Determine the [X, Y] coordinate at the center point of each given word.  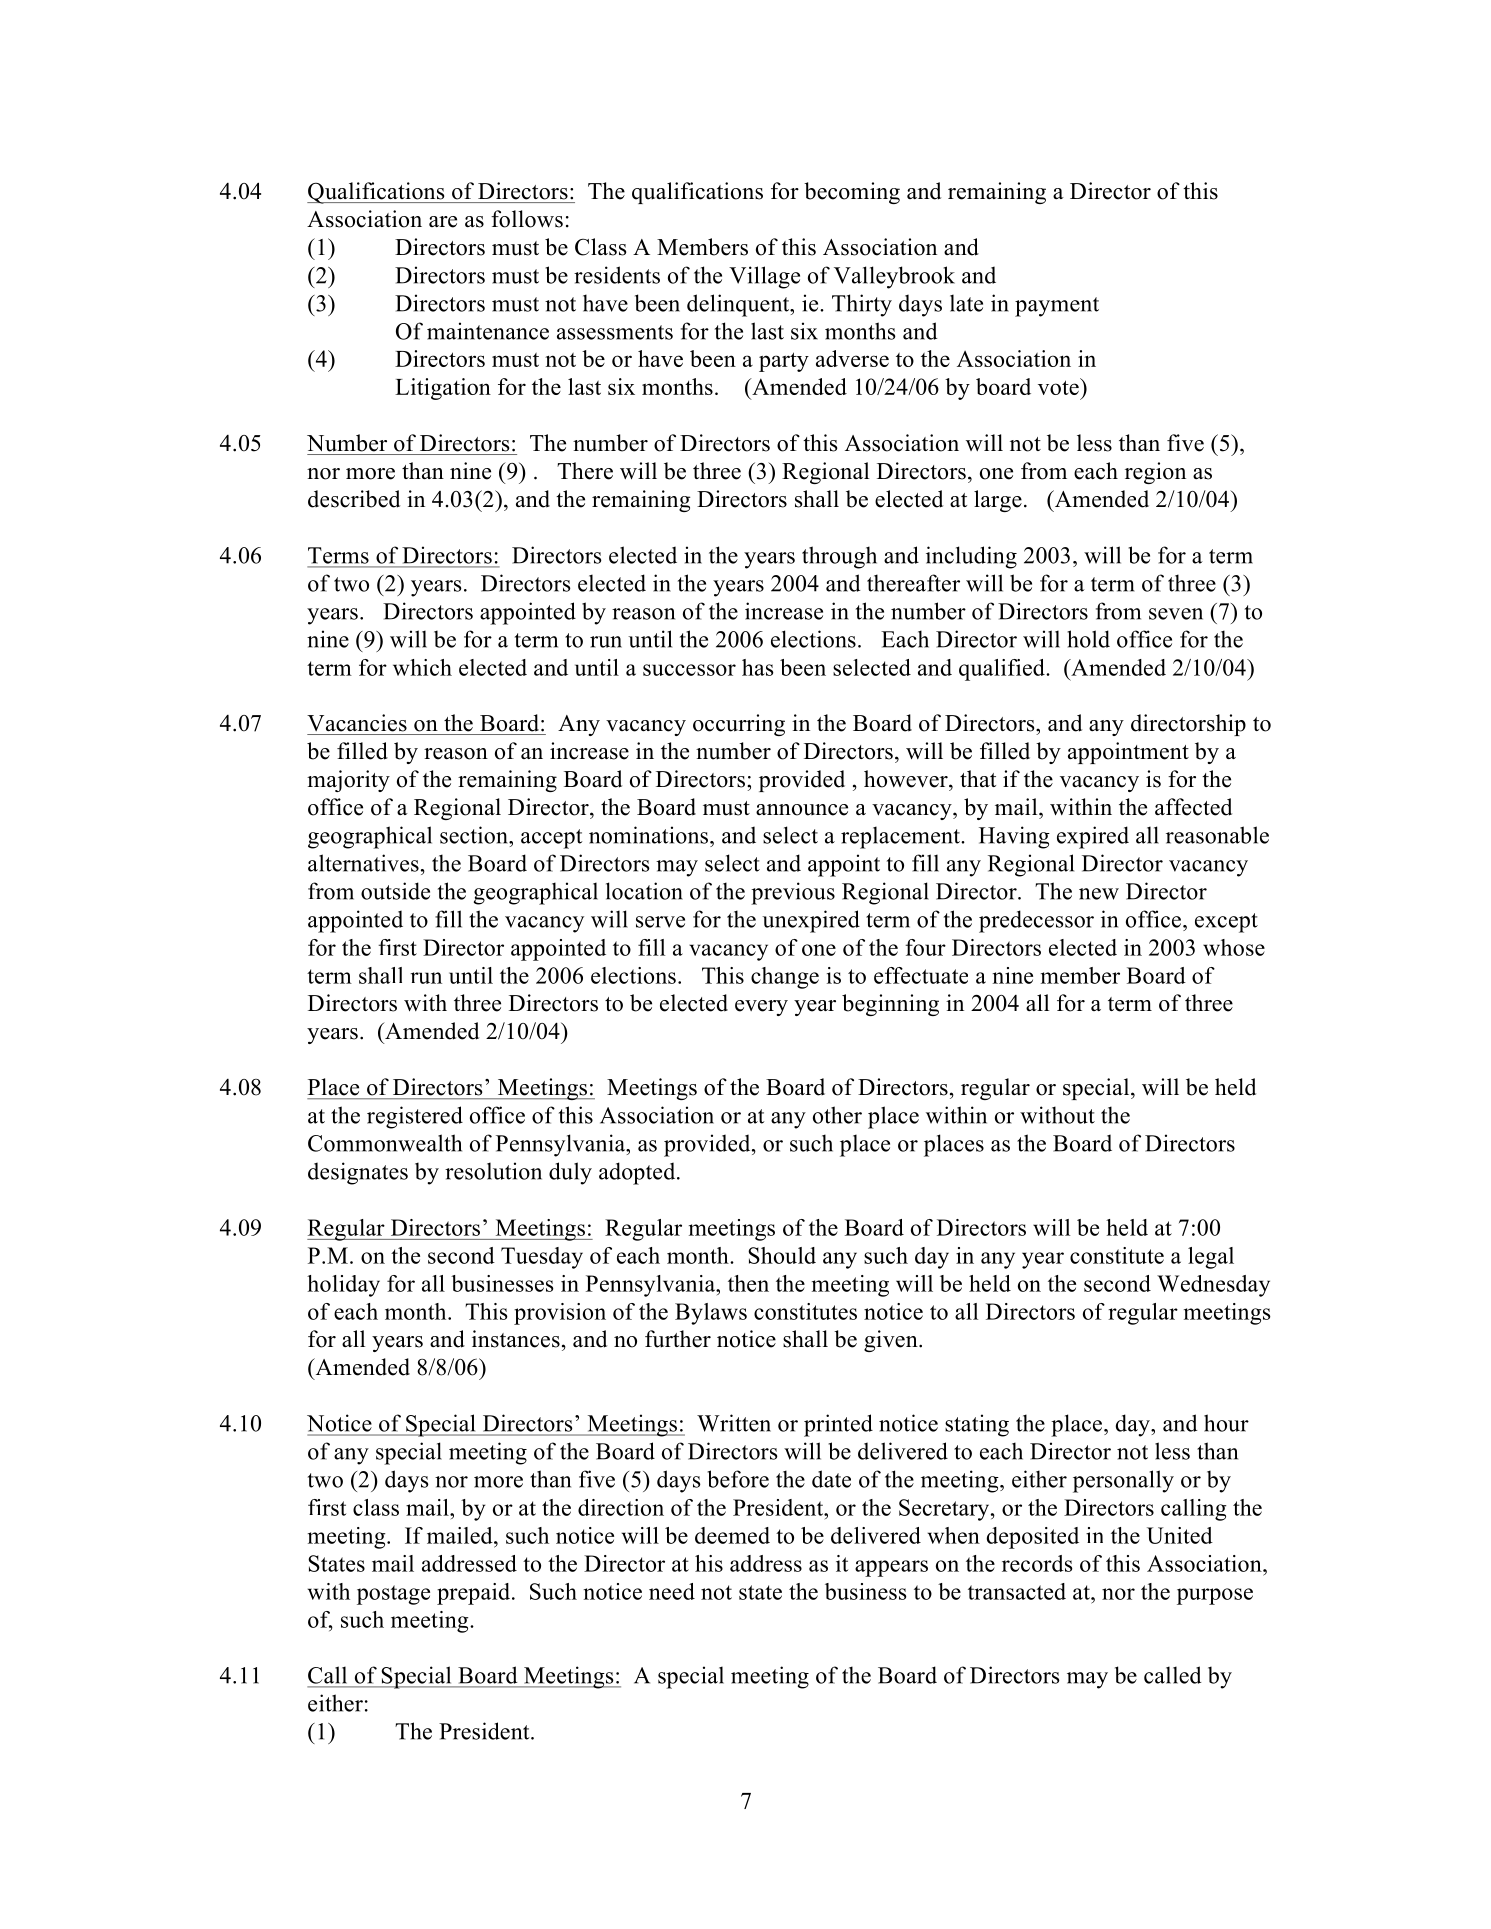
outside [395, 891]
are [443, 222]
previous [793, 893]
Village [764, 277]
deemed [732, 1535]
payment [1057, 307]
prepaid [475, 1594]
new [1099, 894]
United [1180, 1535]
